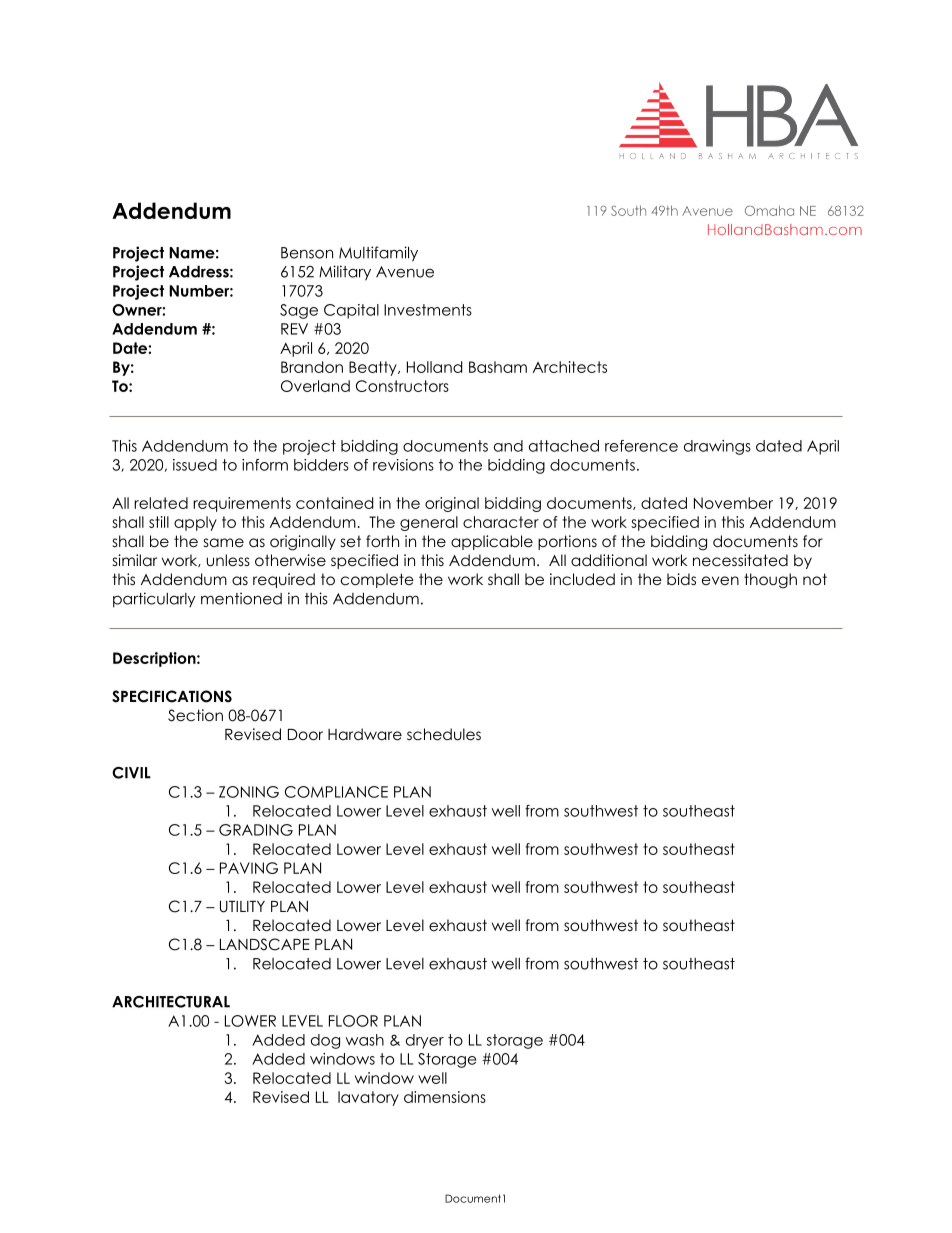 This document has width=952, height=1233. What do you see at coordinates (570, 367) in the document?
I see `Architects` at bounding box center [570, 367].
